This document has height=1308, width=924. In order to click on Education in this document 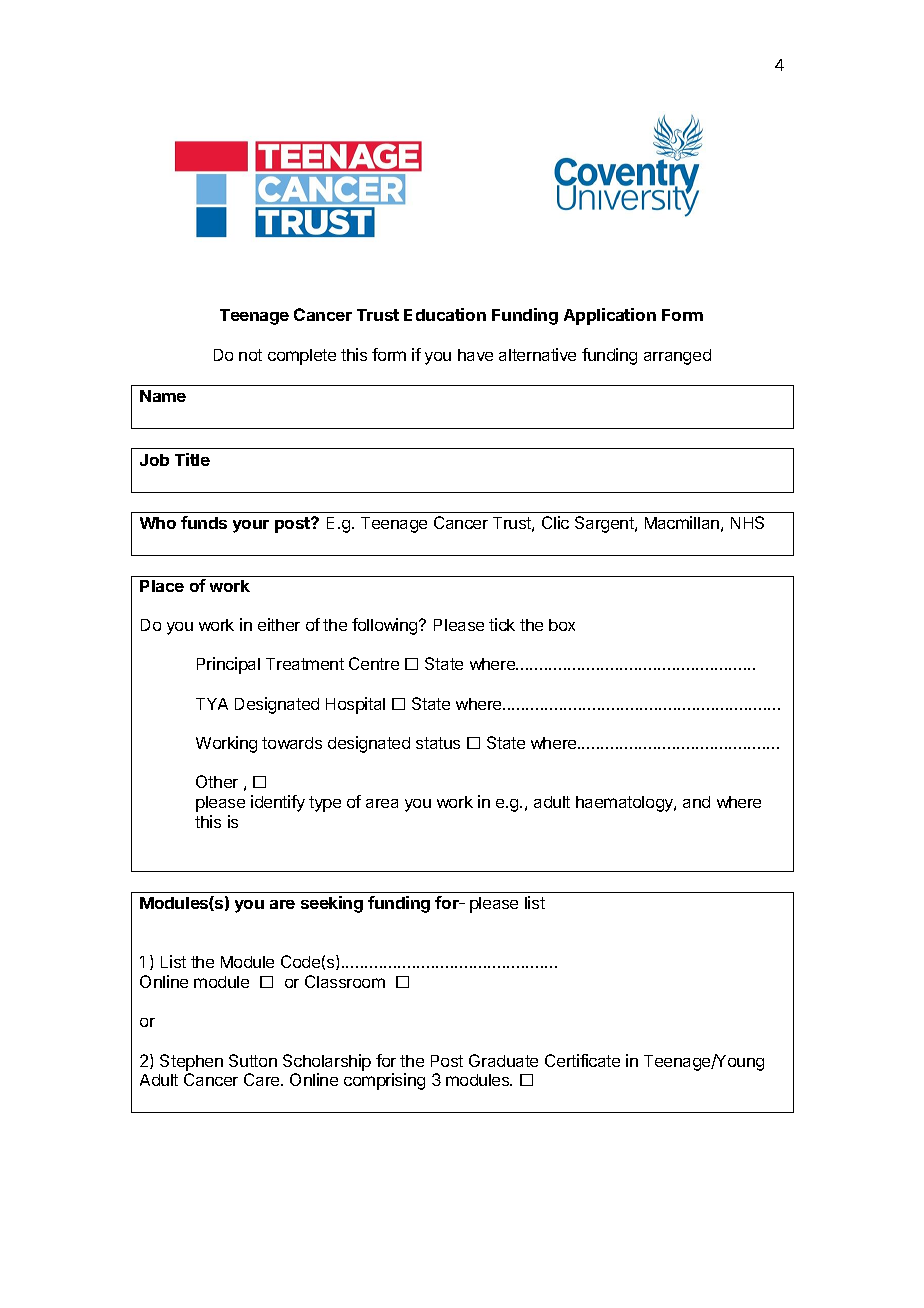, I will do `click(445, 314)`.
